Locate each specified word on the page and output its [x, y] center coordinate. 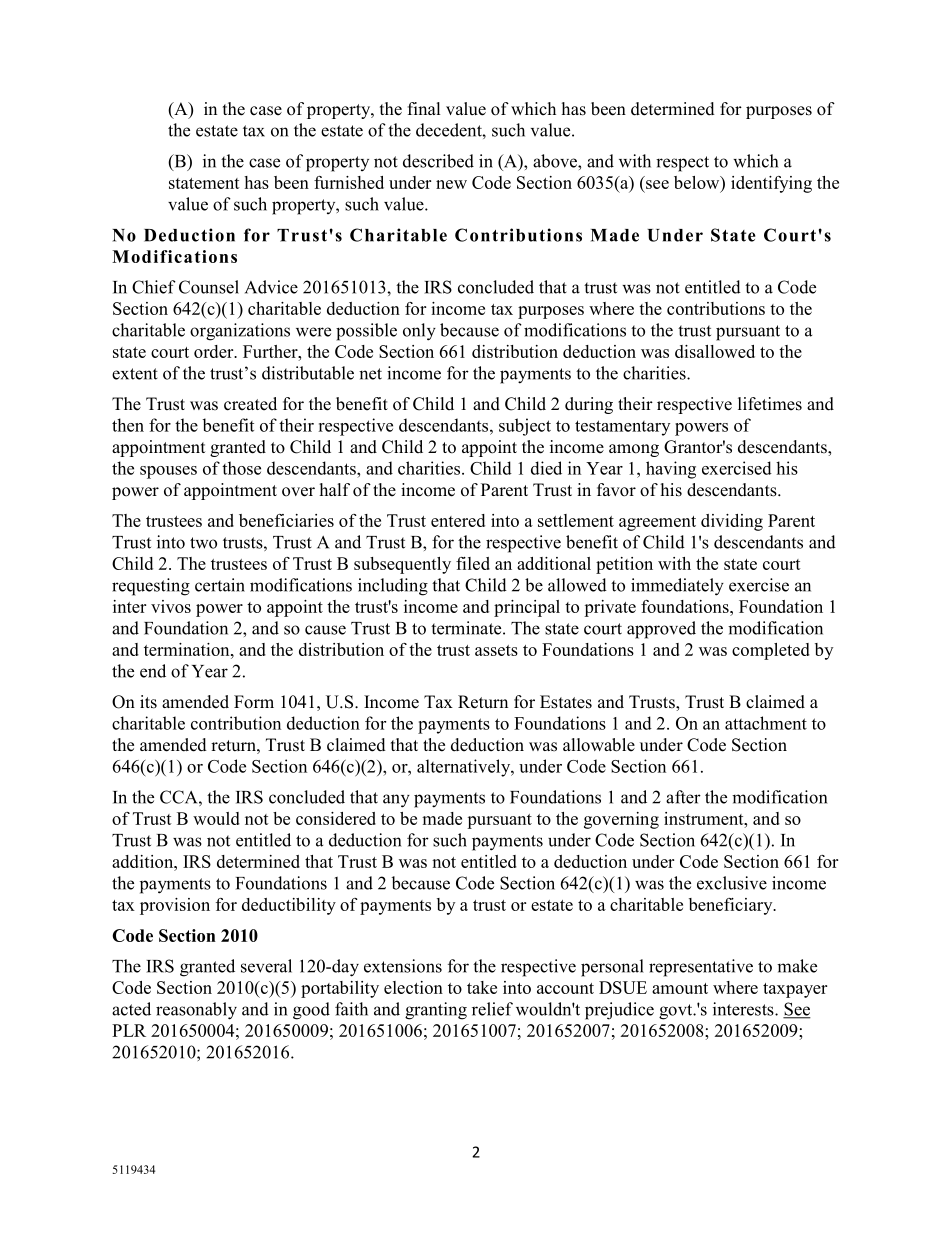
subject [525, 427]
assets [496, 650]
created [250, 404]
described [438, 161]
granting [436, 1011]
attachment [766, 723]
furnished [349, 182]
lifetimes [770, 404]
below [698, 182]
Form [254, 702]
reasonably [196, 1011]
